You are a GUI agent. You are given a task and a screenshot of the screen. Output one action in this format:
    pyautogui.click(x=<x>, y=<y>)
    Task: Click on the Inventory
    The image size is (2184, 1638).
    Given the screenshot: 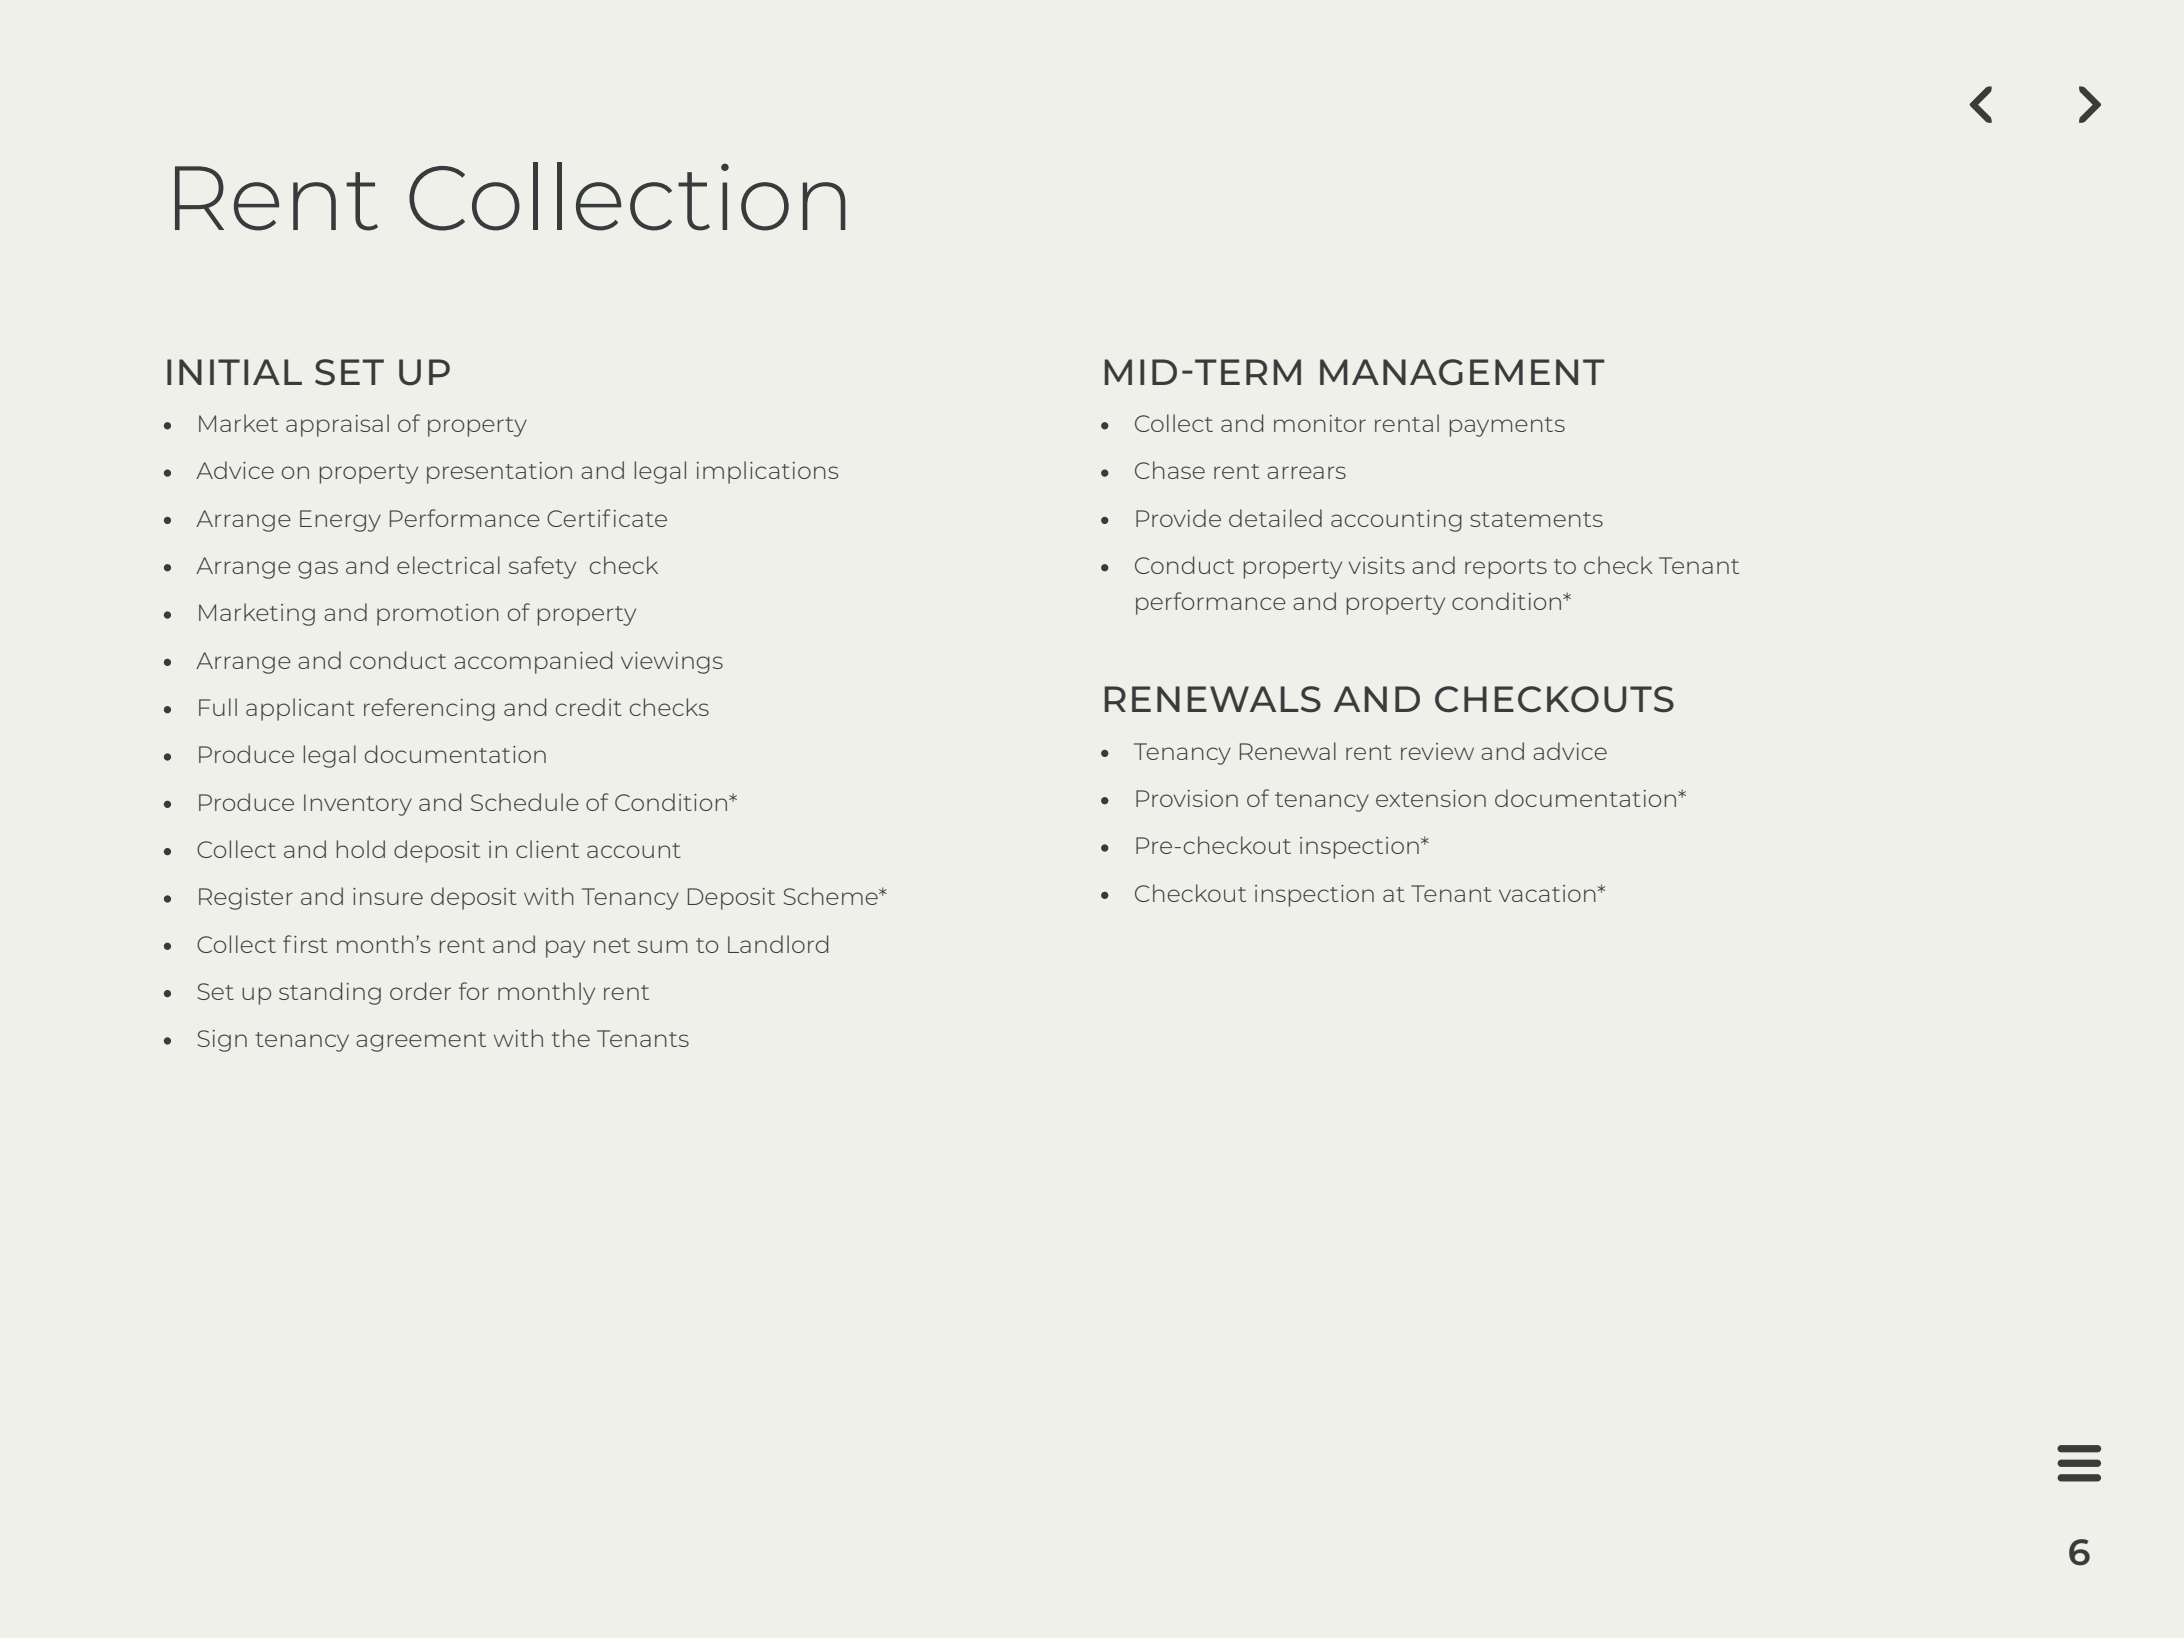 What is the action you would take?
    pyautogui.click(x=358, y=805)
